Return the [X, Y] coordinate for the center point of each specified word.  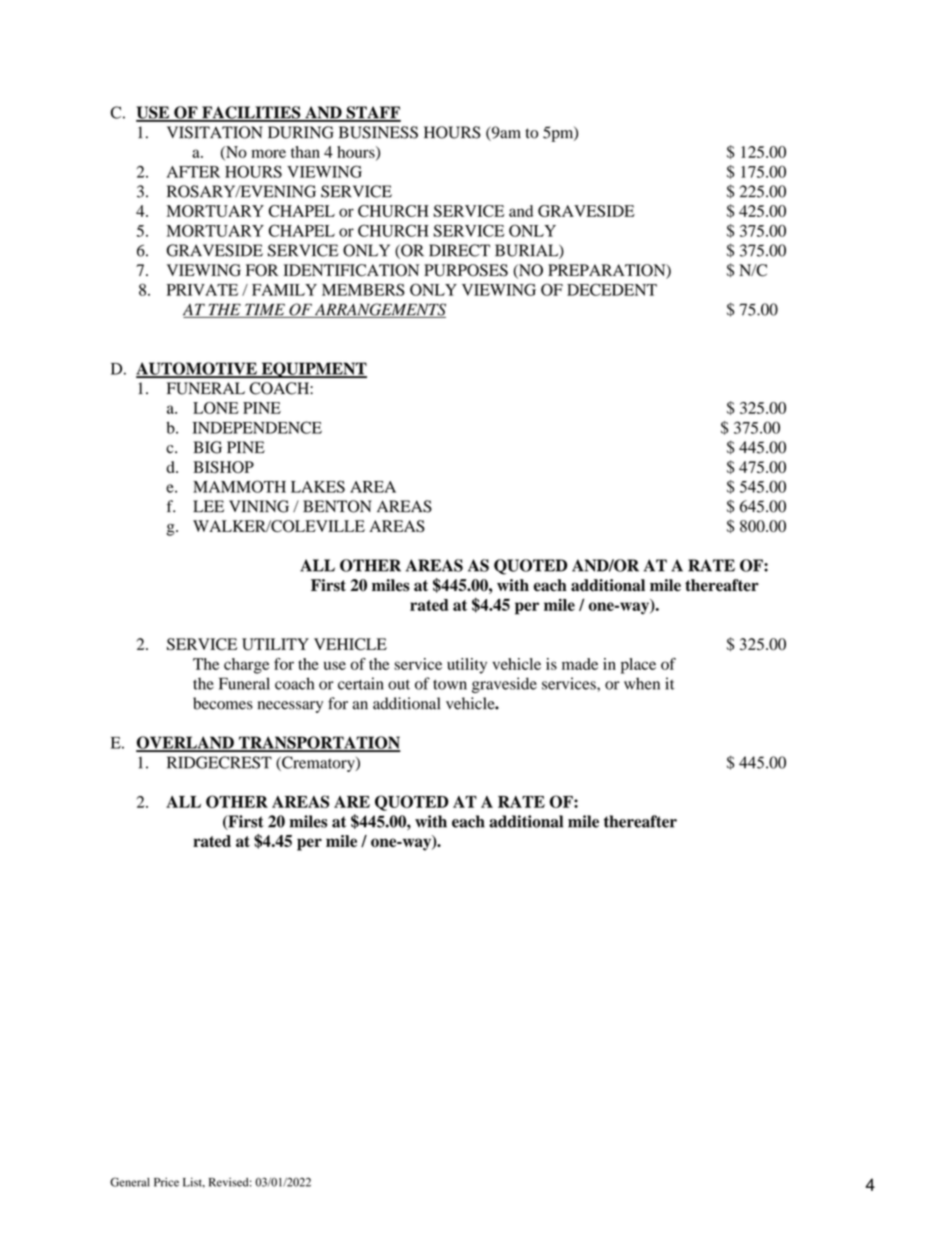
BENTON [337, 506]
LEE [208, 506]
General [130, 1182]
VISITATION [215, 132]
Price [166, 1182]
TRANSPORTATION [319, 743]
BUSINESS [378, 132]
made [580, 664]
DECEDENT [612, 289]
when [642, 683]
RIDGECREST [219, 762]
